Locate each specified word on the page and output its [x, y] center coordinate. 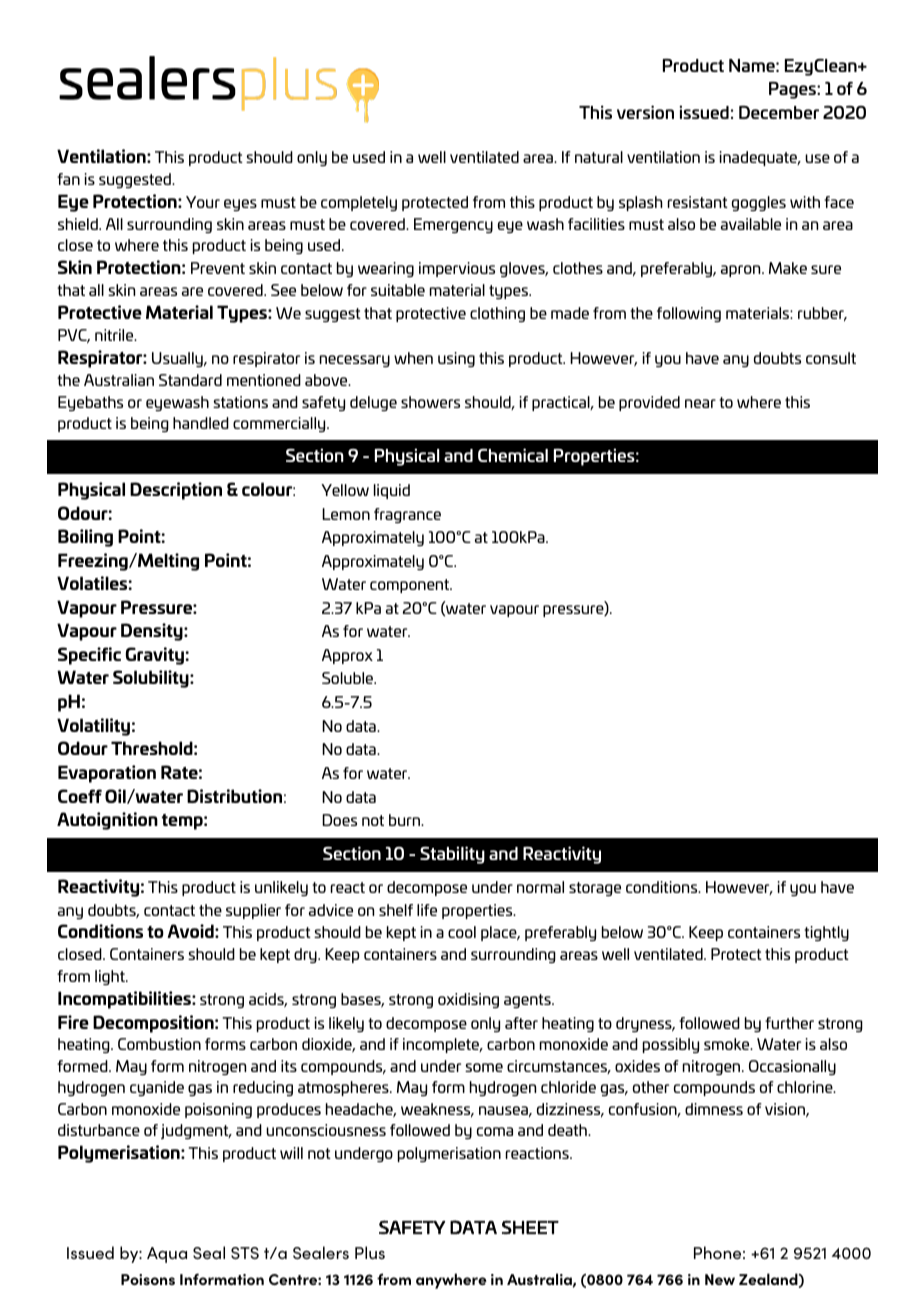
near [700, 403]
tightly [826, 933]
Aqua [167, 1255]
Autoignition [107, 821]
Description [176, 491]
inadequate [760, 158]
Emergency [453, 225]
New [720, 1279]
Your [203, 202]
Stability [452, 855]
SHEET [530, 1227]
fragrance [407, 515]
